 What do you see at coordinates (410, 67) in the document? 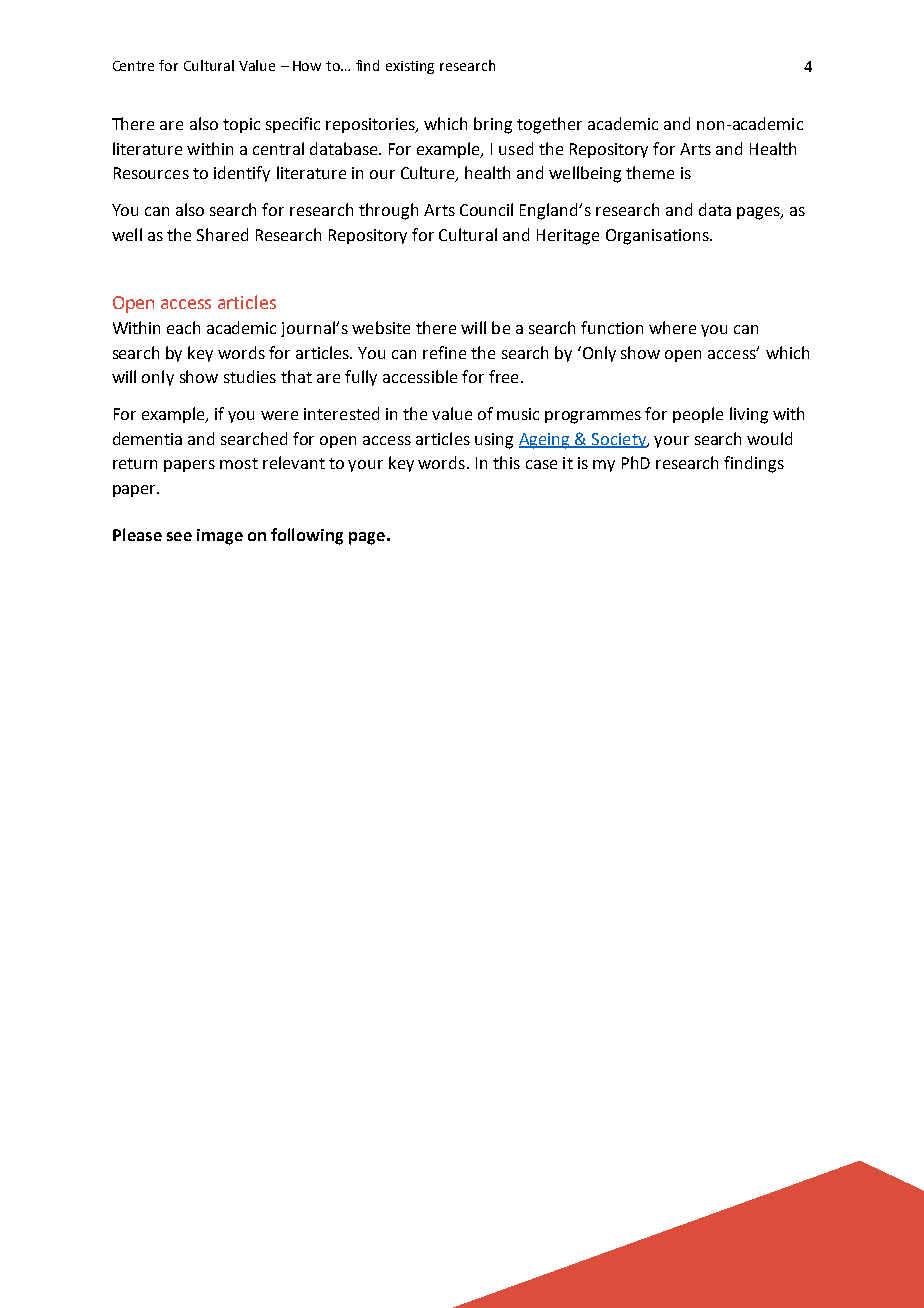
I see `existing` at bounding box center [410, 67].
